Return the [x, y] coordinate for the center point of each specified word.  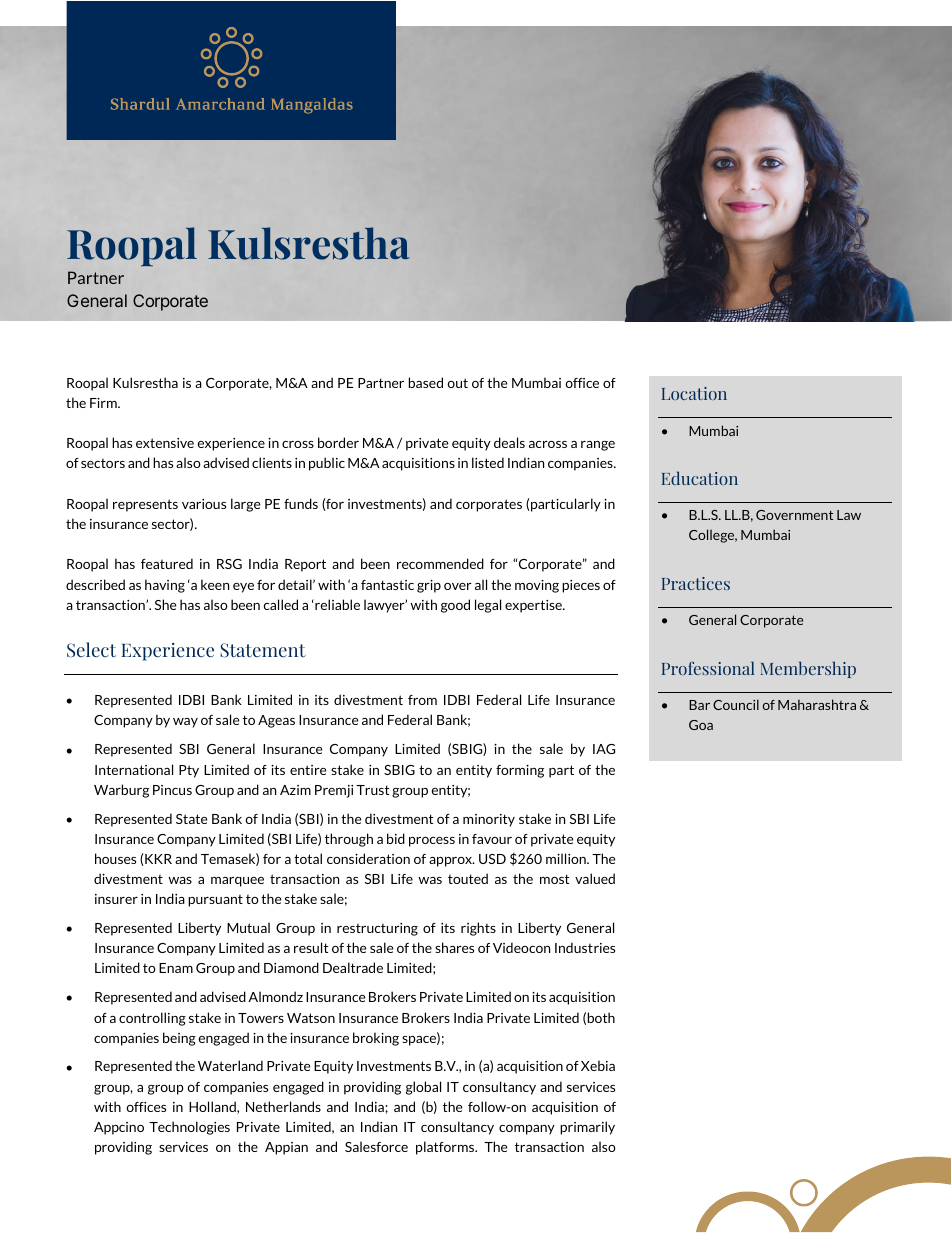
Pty [189, 771]
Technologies [189, 1128]
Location [694, 393]
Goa [701, 725]
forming [520, 771]
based [426, 382]
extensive [165, 443]
